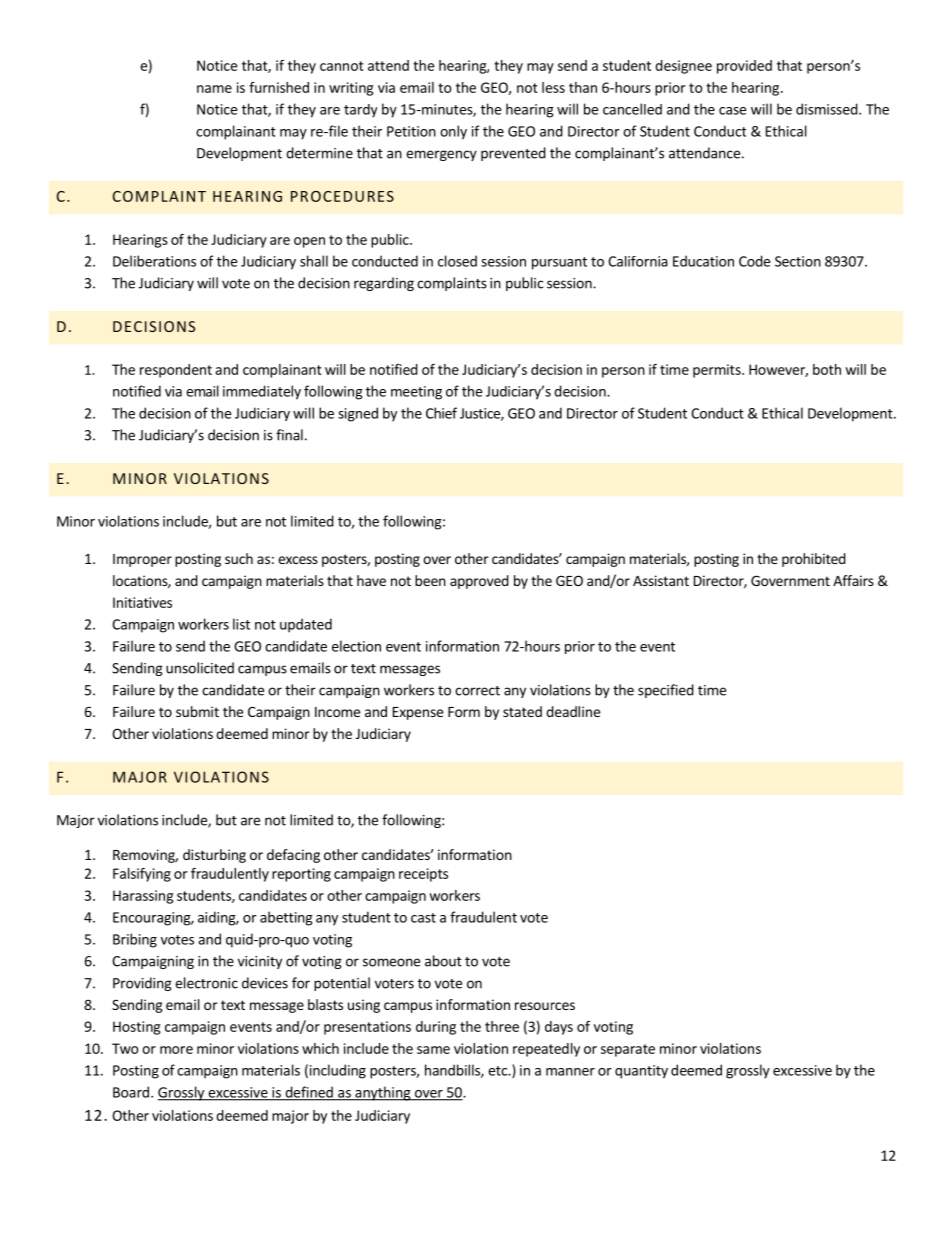 This screenshot has height=1233, width=952. What do you see at coordinates (453, 132) in the screenshot?
I see `only` at bounding box center [453, 132].
